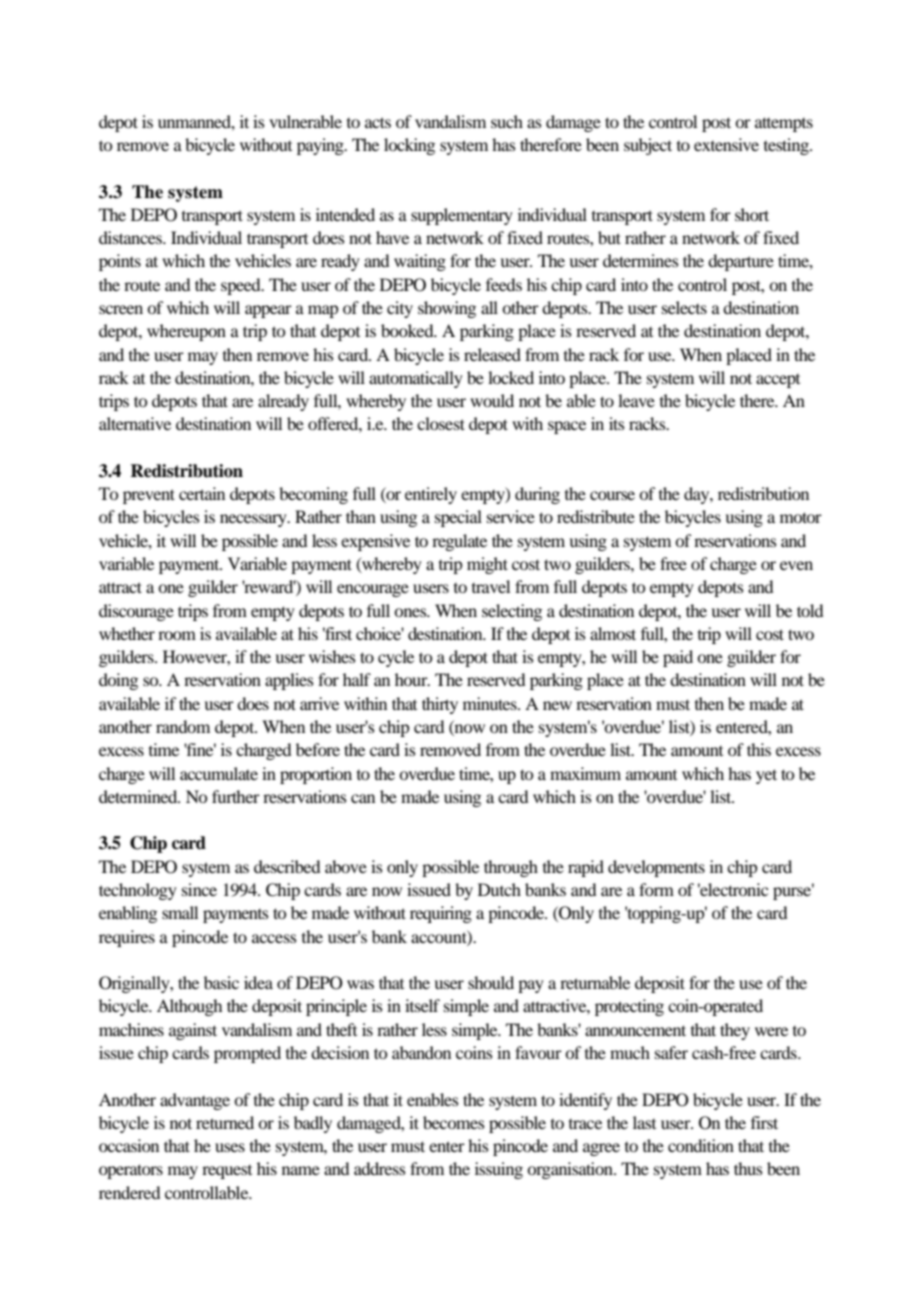 Image resolution: width=924 pixels, height=1307 pixels. Describe the element at coordinates (412, 679) in the document. I see `hour` at that location.
